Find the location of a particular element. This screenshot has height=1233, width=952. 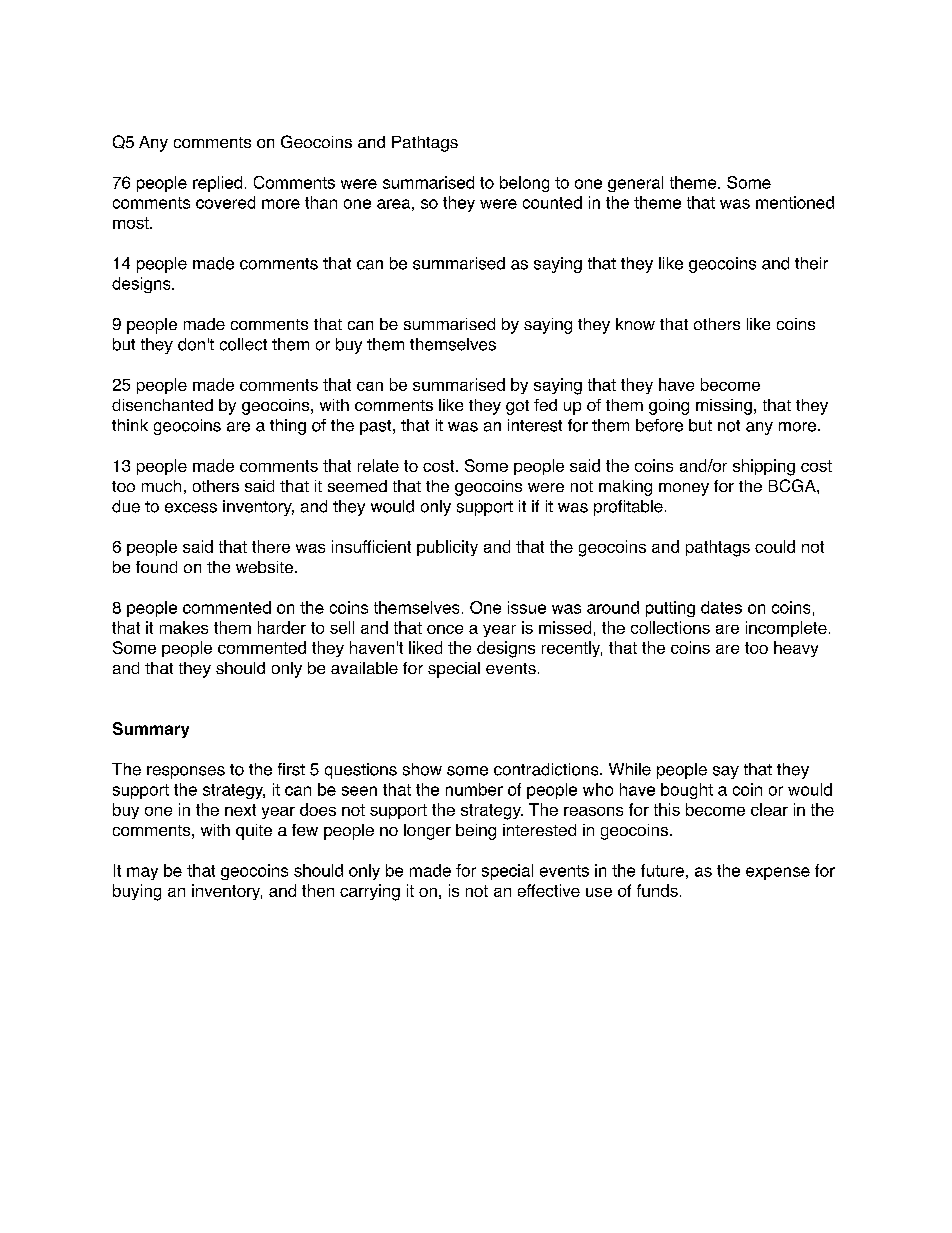

makes is located at coordinates (184, 627).
